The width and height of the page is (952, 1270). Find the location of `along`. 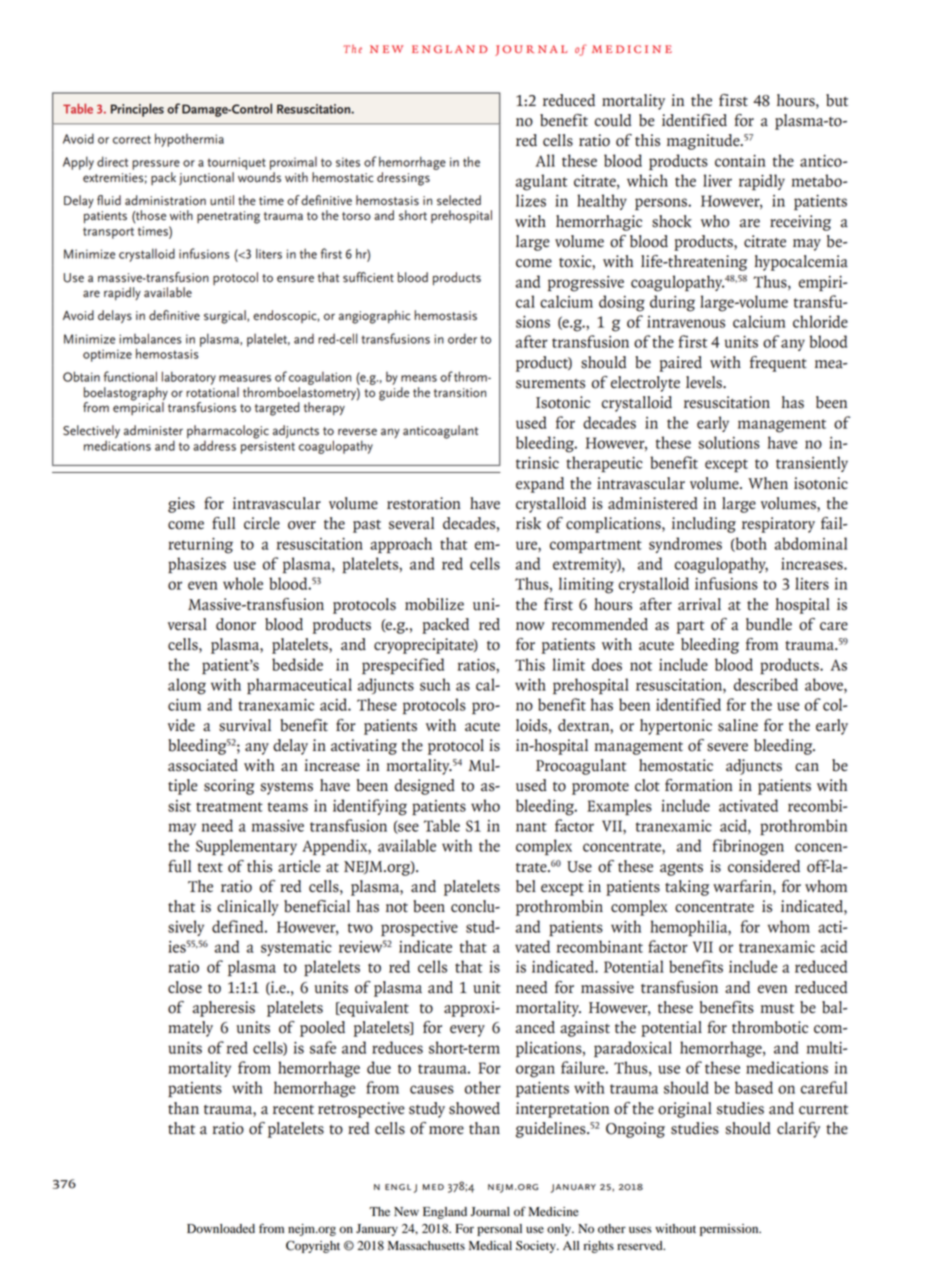

along is located at coordinates (187, 686).
